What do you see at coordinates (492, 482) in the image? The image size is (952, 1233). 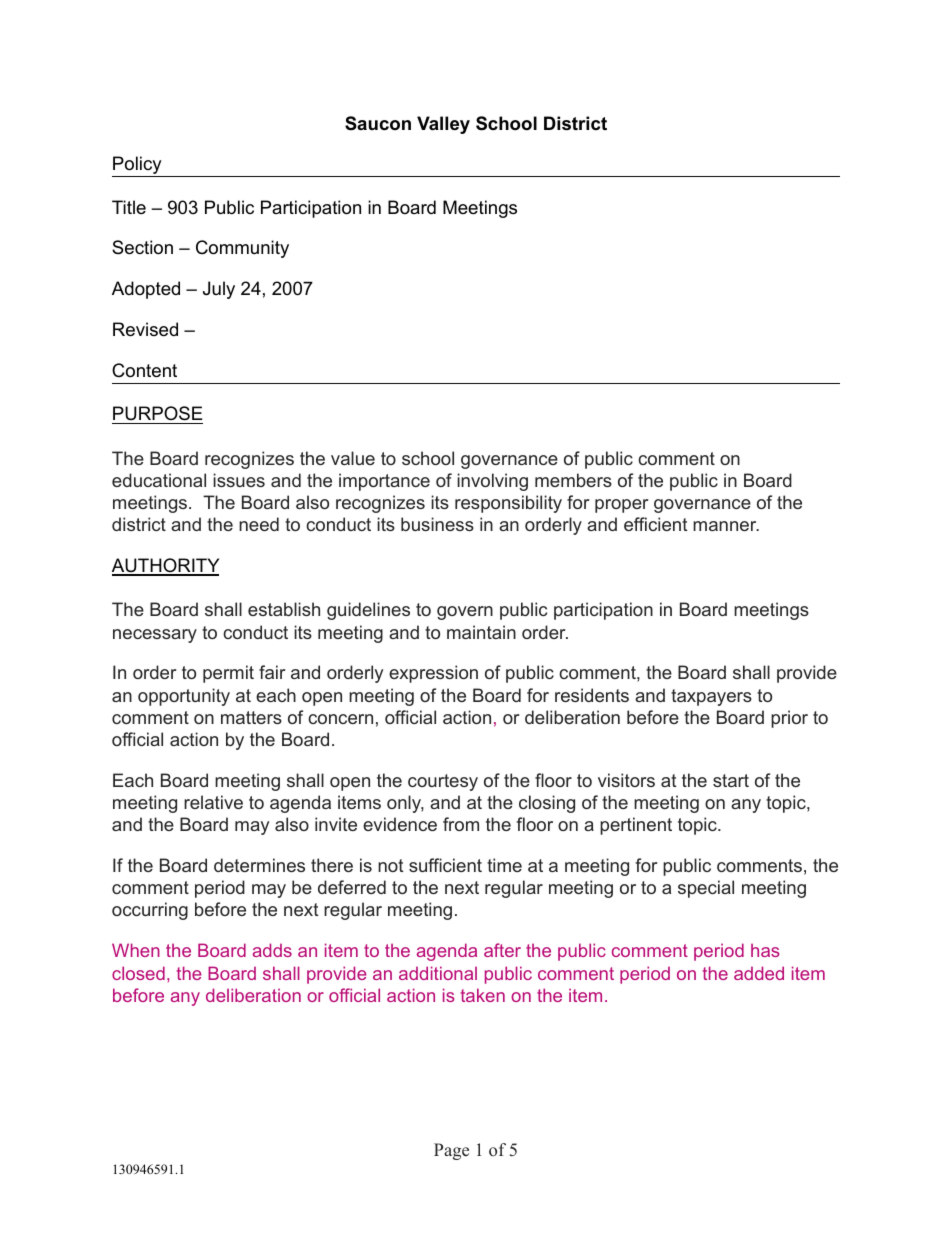 I see `involving` at bounding box center [492, 482].
